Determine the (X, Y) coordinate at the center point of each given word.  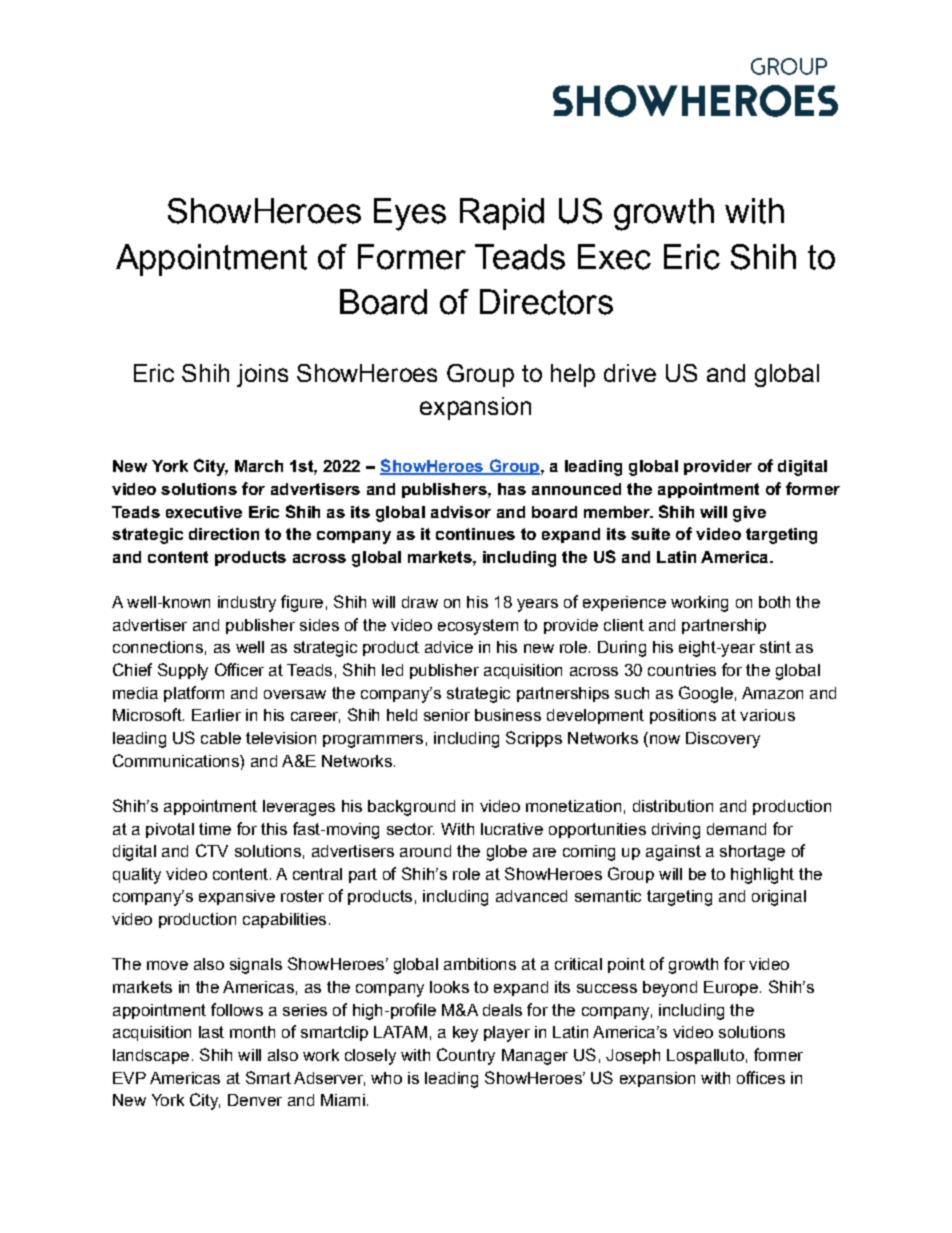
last (211, 1032)
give (749, 514)
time (215, 829)
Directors (546, 302)
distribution (673, 806)
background (411, 808)
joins (262, 375)
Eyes (410, 214)
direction (224, 534)
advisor (461, 512)
